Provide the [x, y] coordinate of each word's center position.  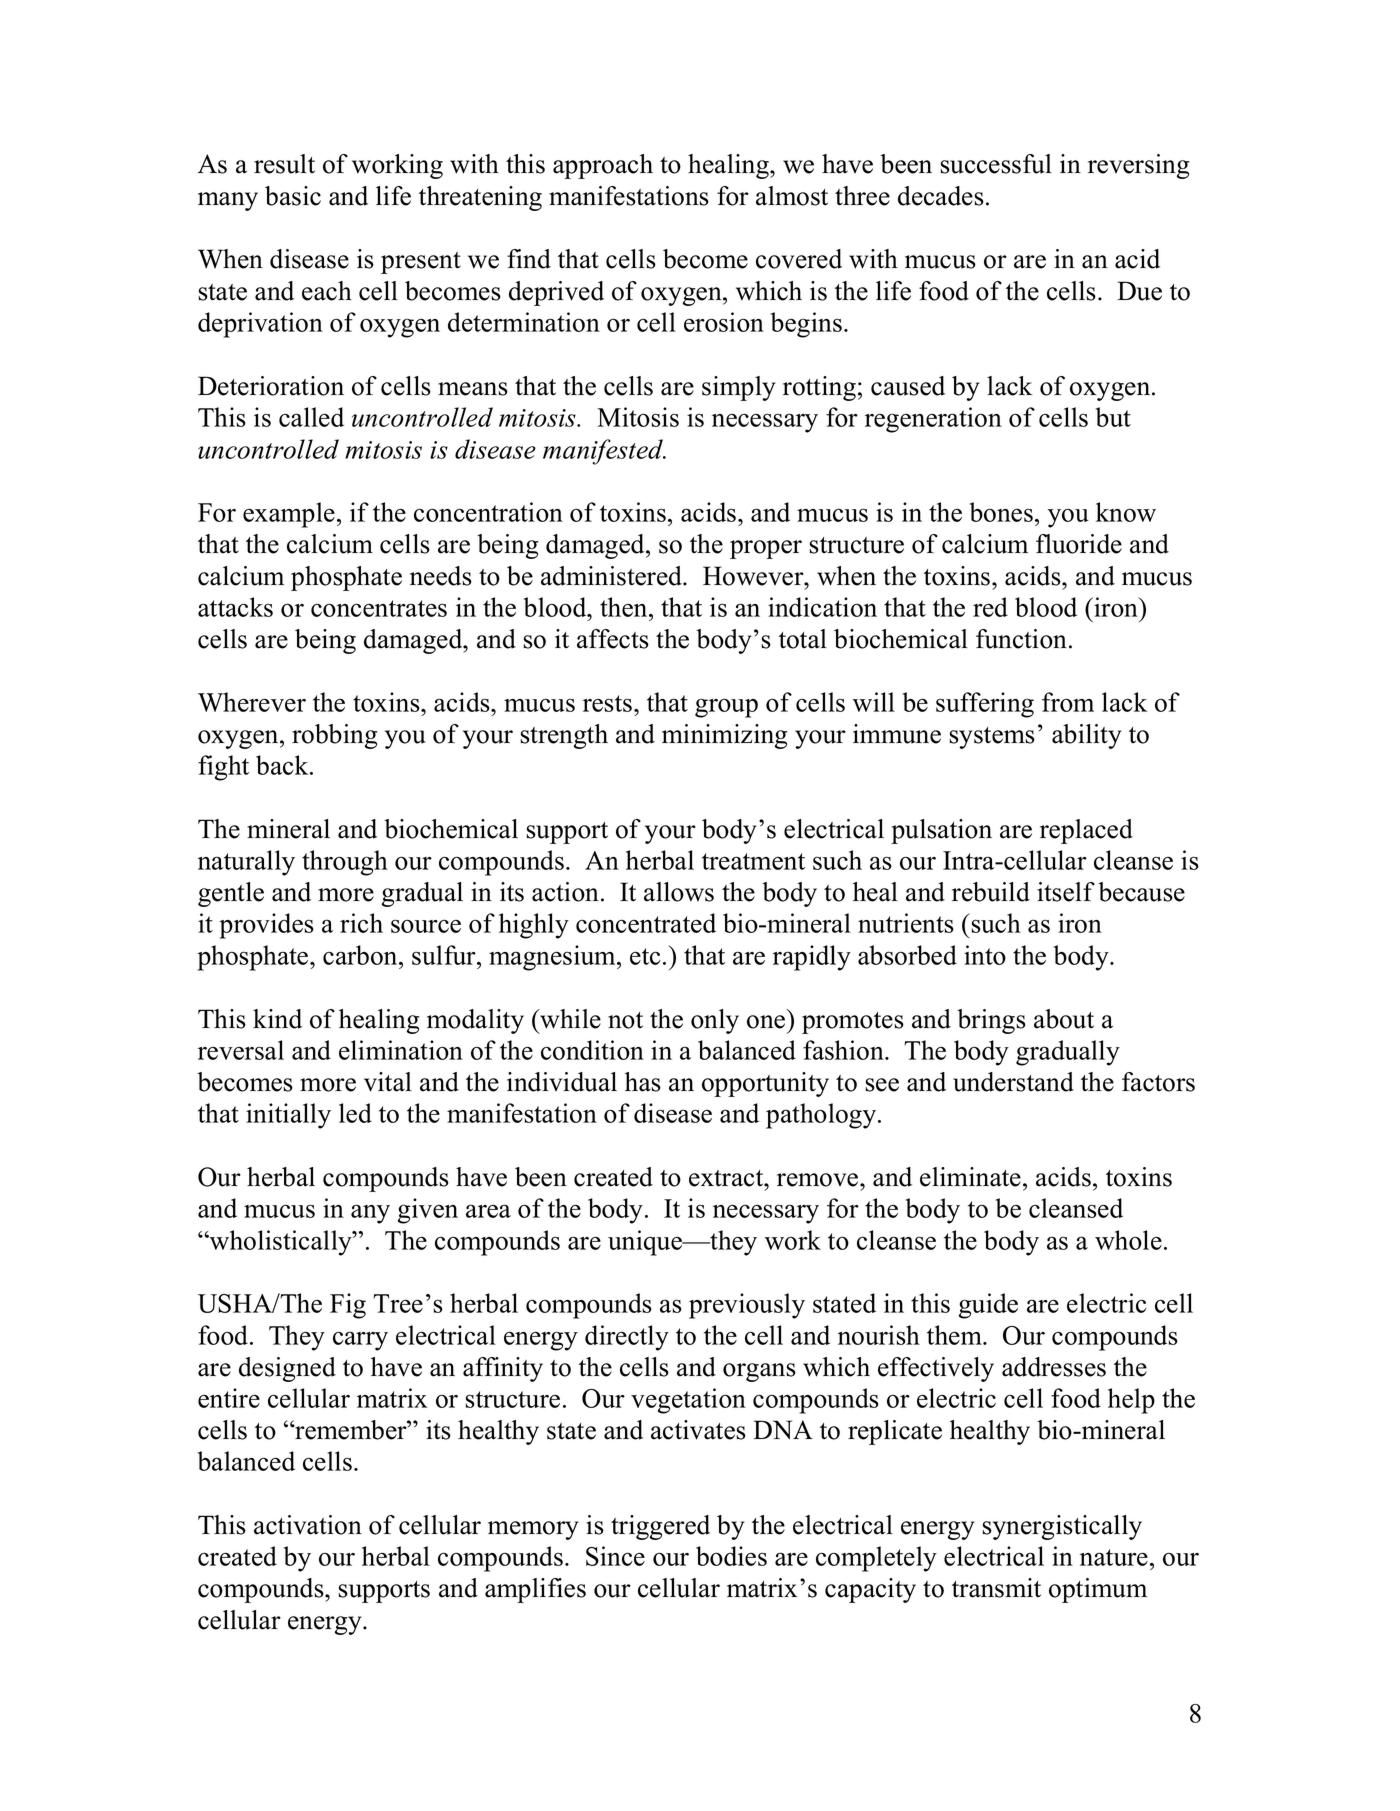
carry [360, 1341]
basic [293, 196]
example [289, 515]
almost [792, 196]
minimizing [724, 736]
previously [747, 1306]
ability [1086, 736]
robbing [334, 736]
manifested [604, 452]
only [715, 1021]
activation [308, 1525]
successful [996, 164]
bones [1001, 512]
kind [277, 1019]
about [1064, 1019]
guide [988, 1306]
